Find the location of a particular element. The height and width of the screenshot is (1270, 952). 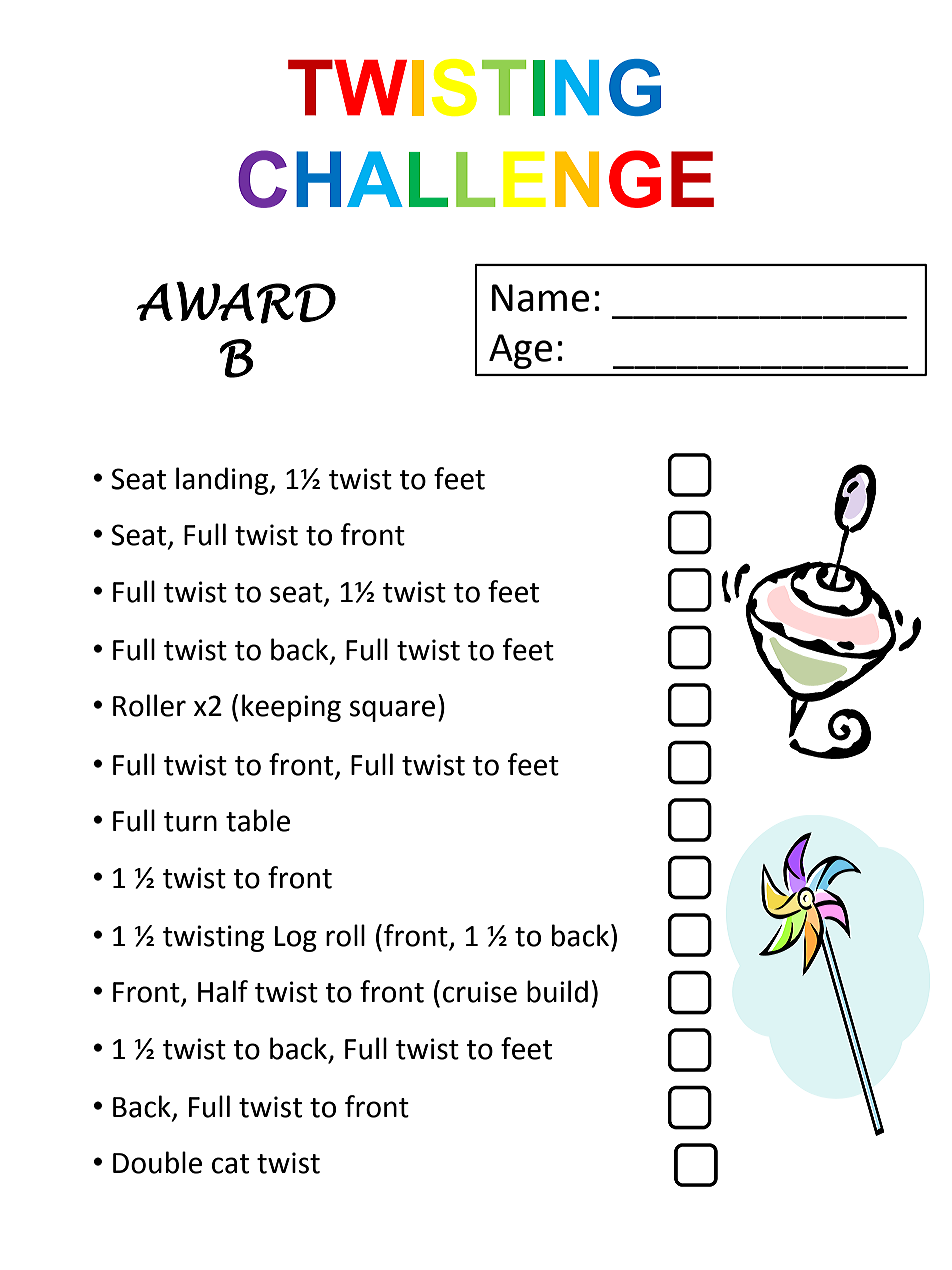

cat is located at coordinates (230, 1164).
